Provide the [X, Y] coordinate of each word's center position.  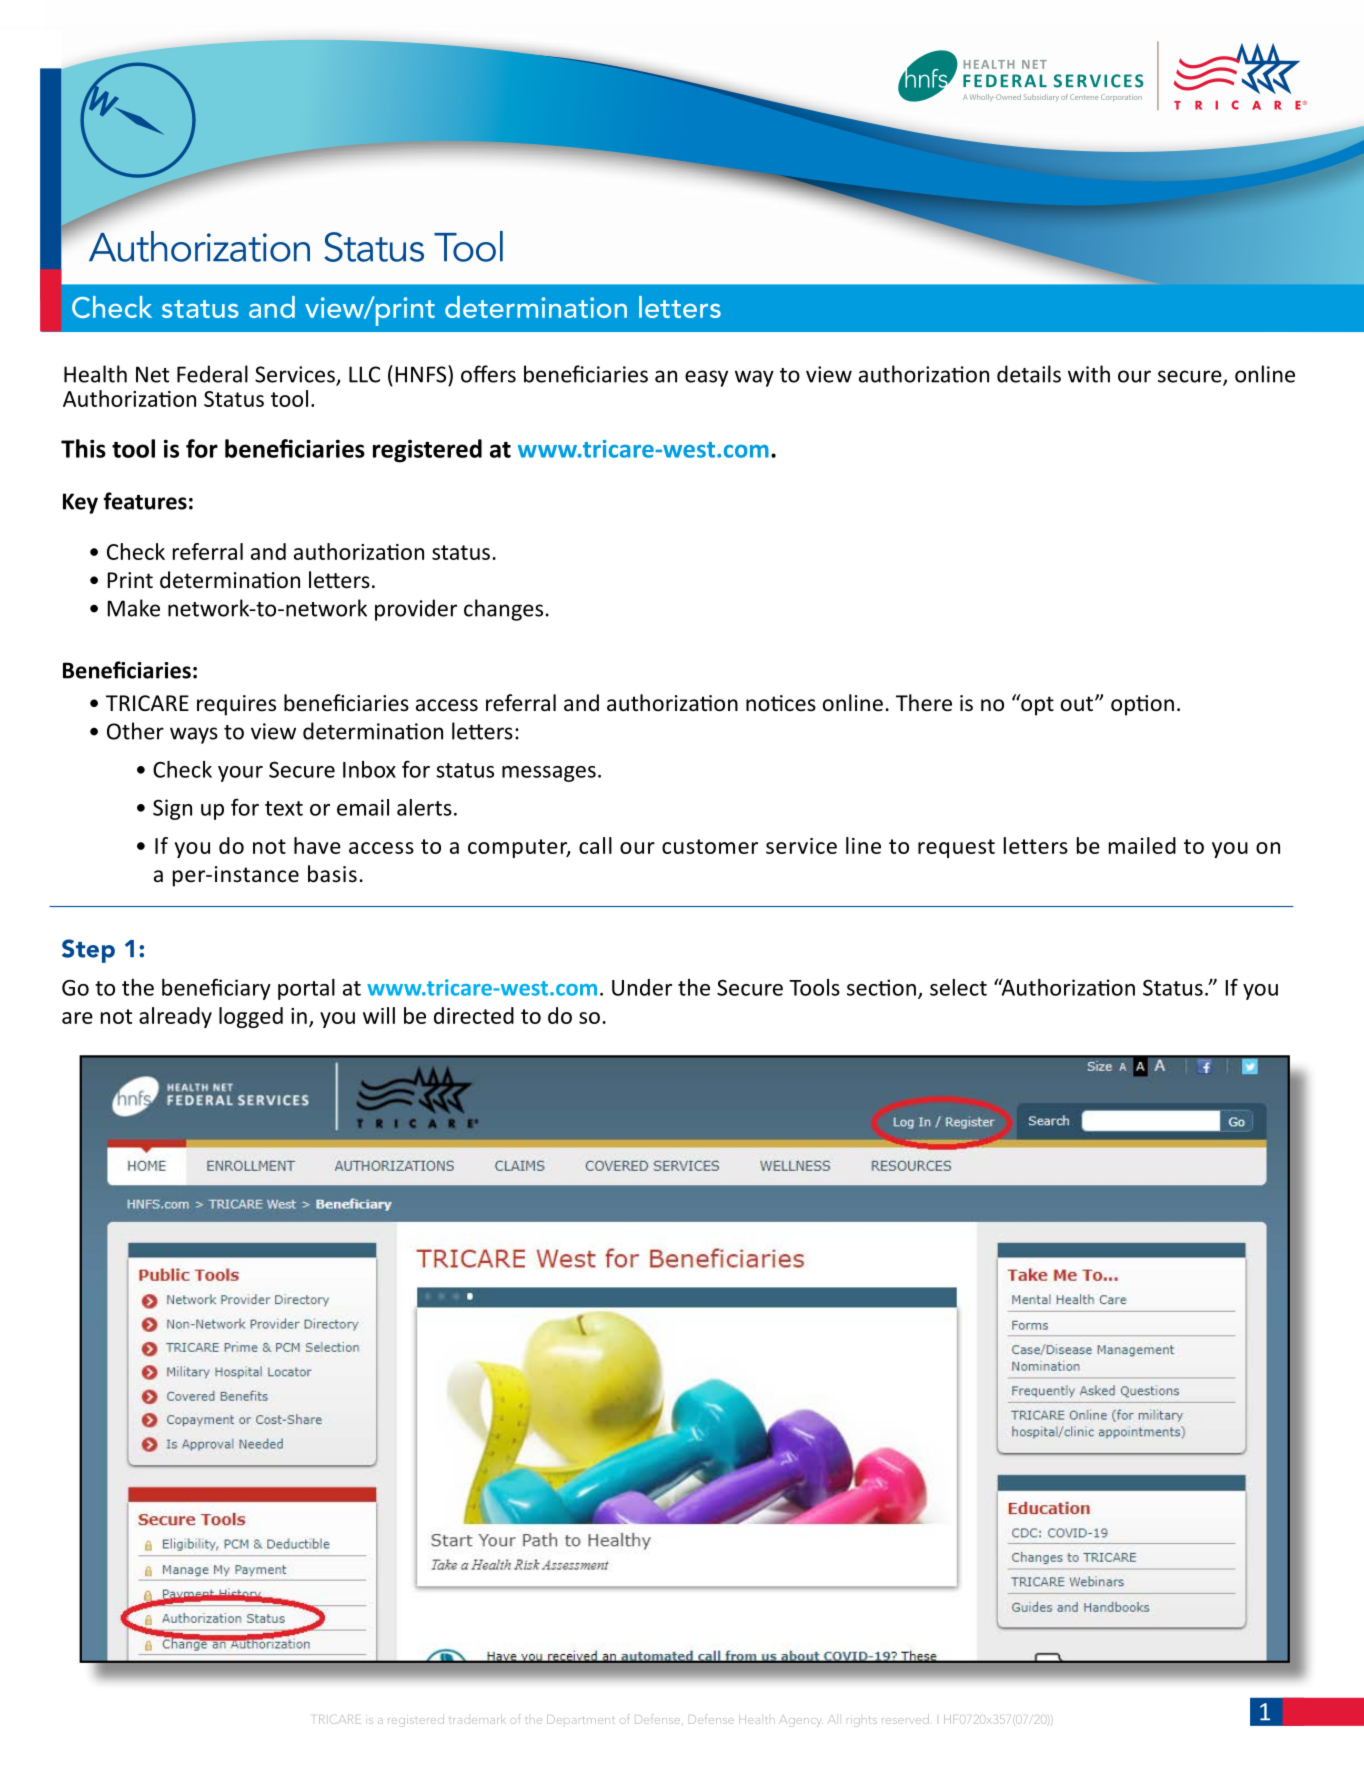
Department [580, 1719]
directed [474, 1015]
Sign [172, 809]
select [958, 987]
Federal [212, 374]
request [956, 848]
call [595, 845]
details [1029, 374]
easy [706, 378]
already [175, 1017]
